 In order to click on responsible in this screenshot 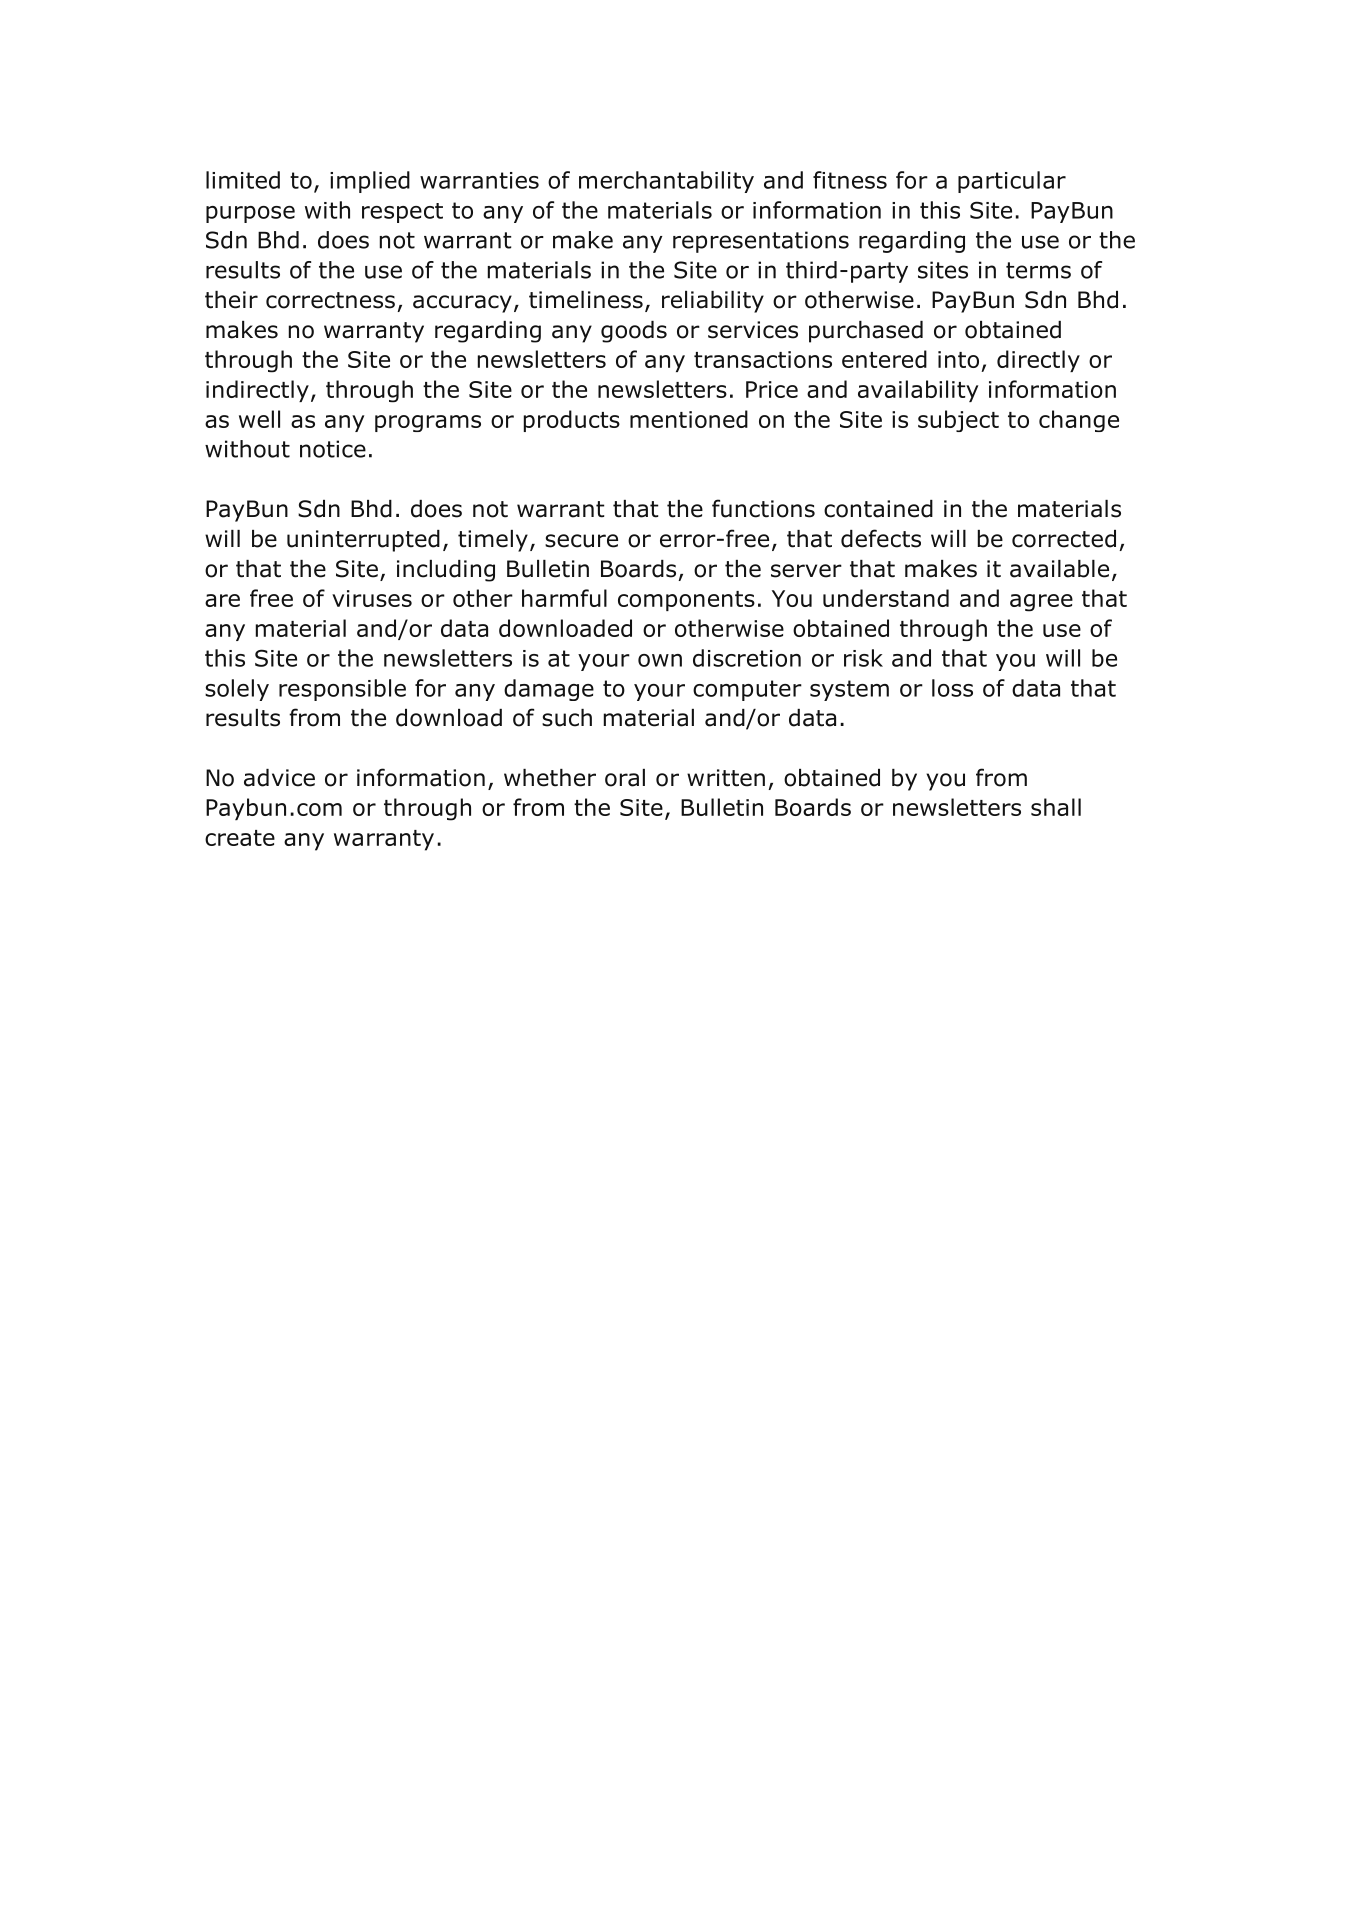, I will do `click(342, 690)`.
